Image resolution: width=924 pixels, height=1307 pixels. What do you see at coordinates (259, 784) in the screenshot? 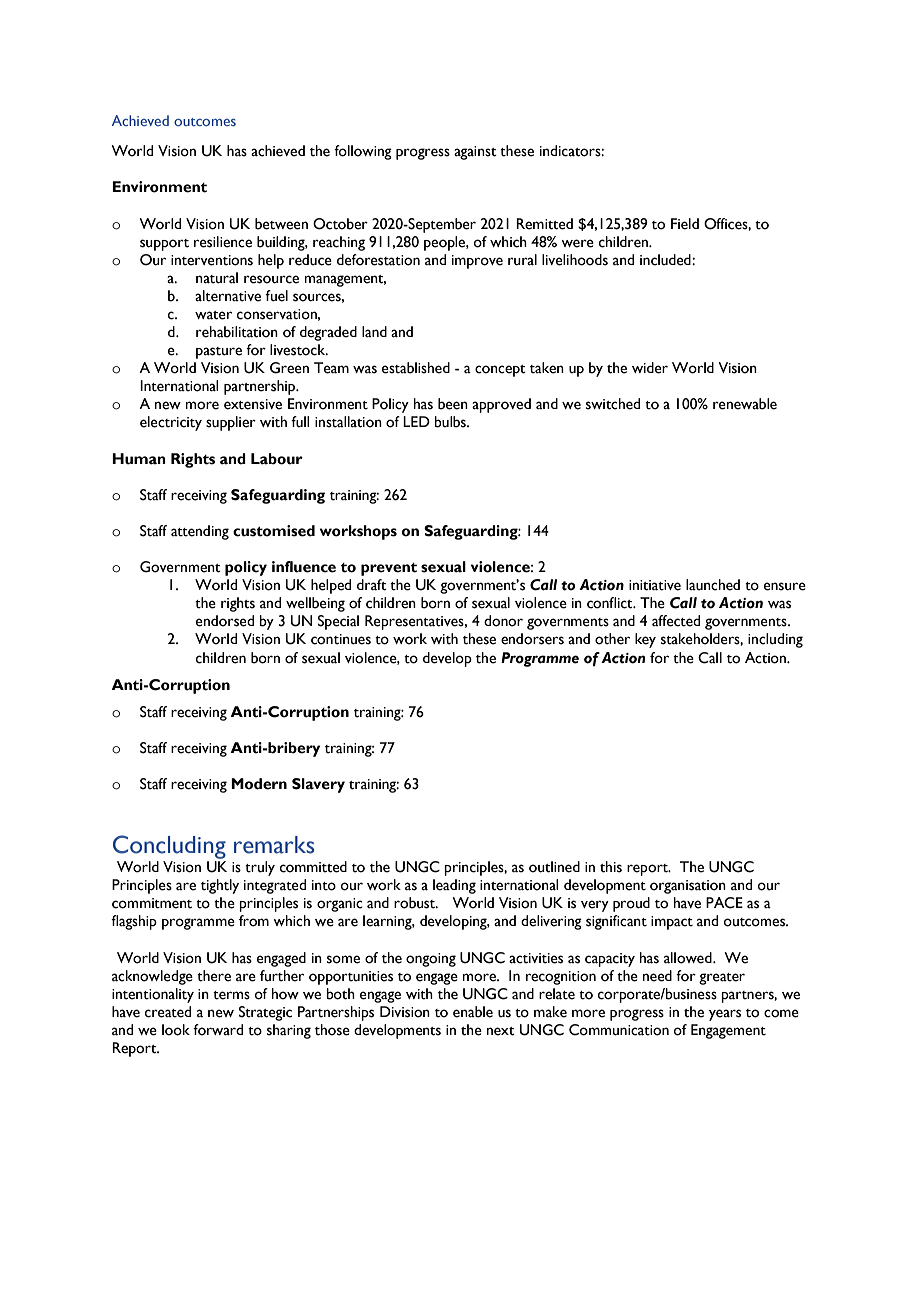
I see `Modern` at bounding box center [259, 784].
